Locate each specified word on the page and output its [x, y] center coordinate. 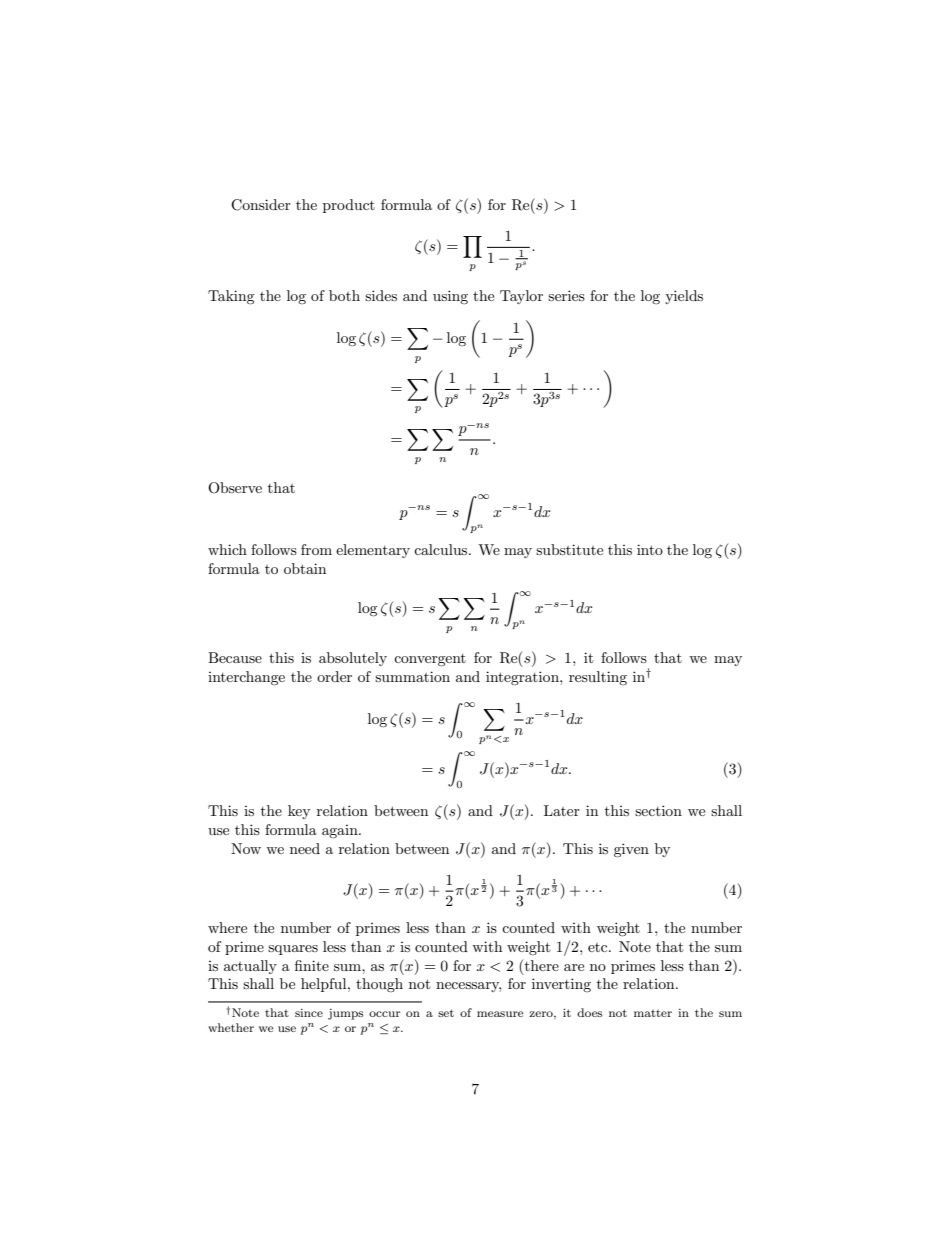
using [450, 297]
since [309, 1012]
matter [653, 1013]
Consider [261, 205]
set [446, 1013]
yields [684, 297]
